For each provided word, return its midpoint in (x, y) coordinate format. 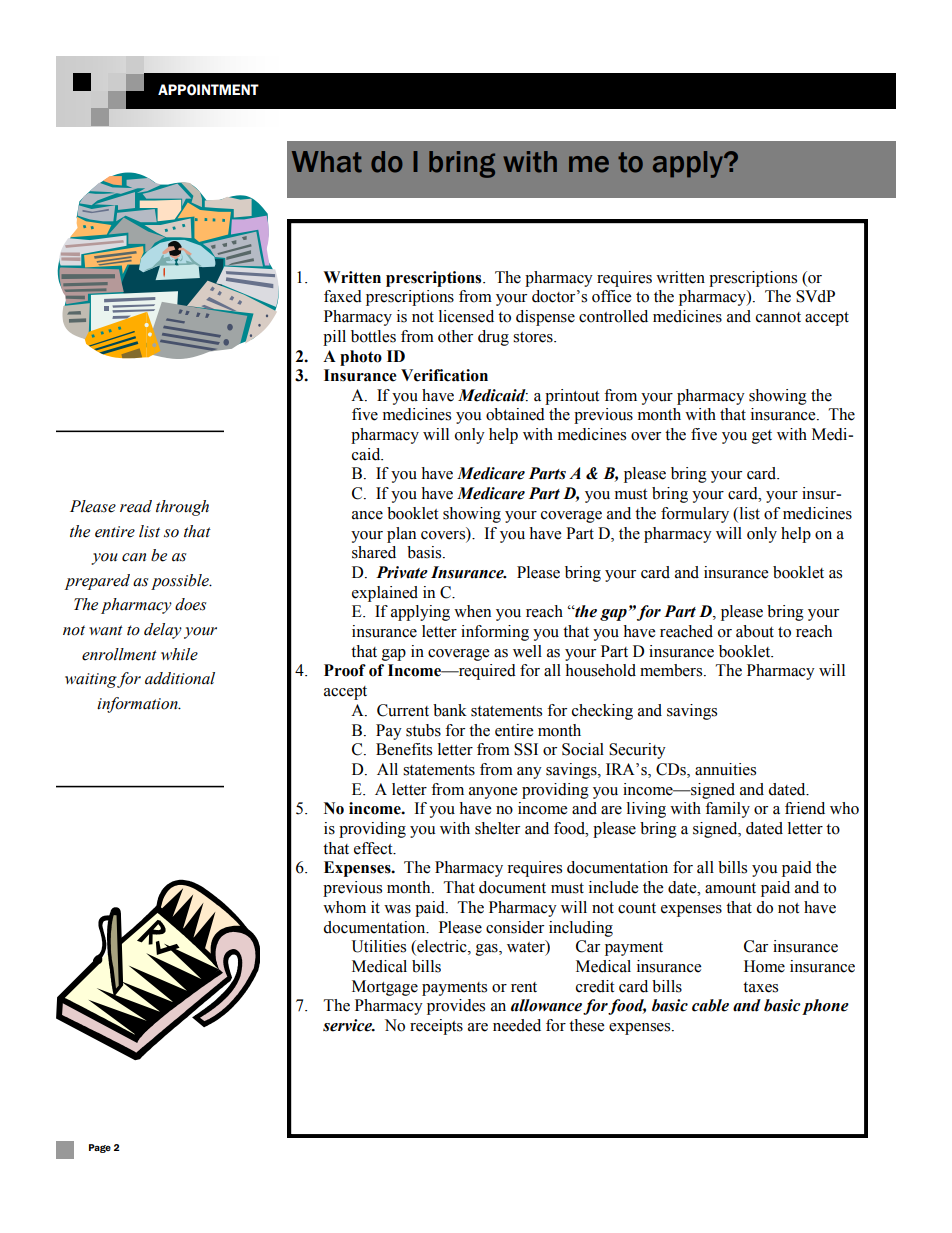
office (611, 296)
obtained (515, 414)
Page (100, 1148)
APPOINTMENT (208, 90)
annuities (725, 769)
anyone (493, 793)
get (762, 437)
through (182, 508)
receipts (436, 1027)
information (138, 705)
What (327, 162)
